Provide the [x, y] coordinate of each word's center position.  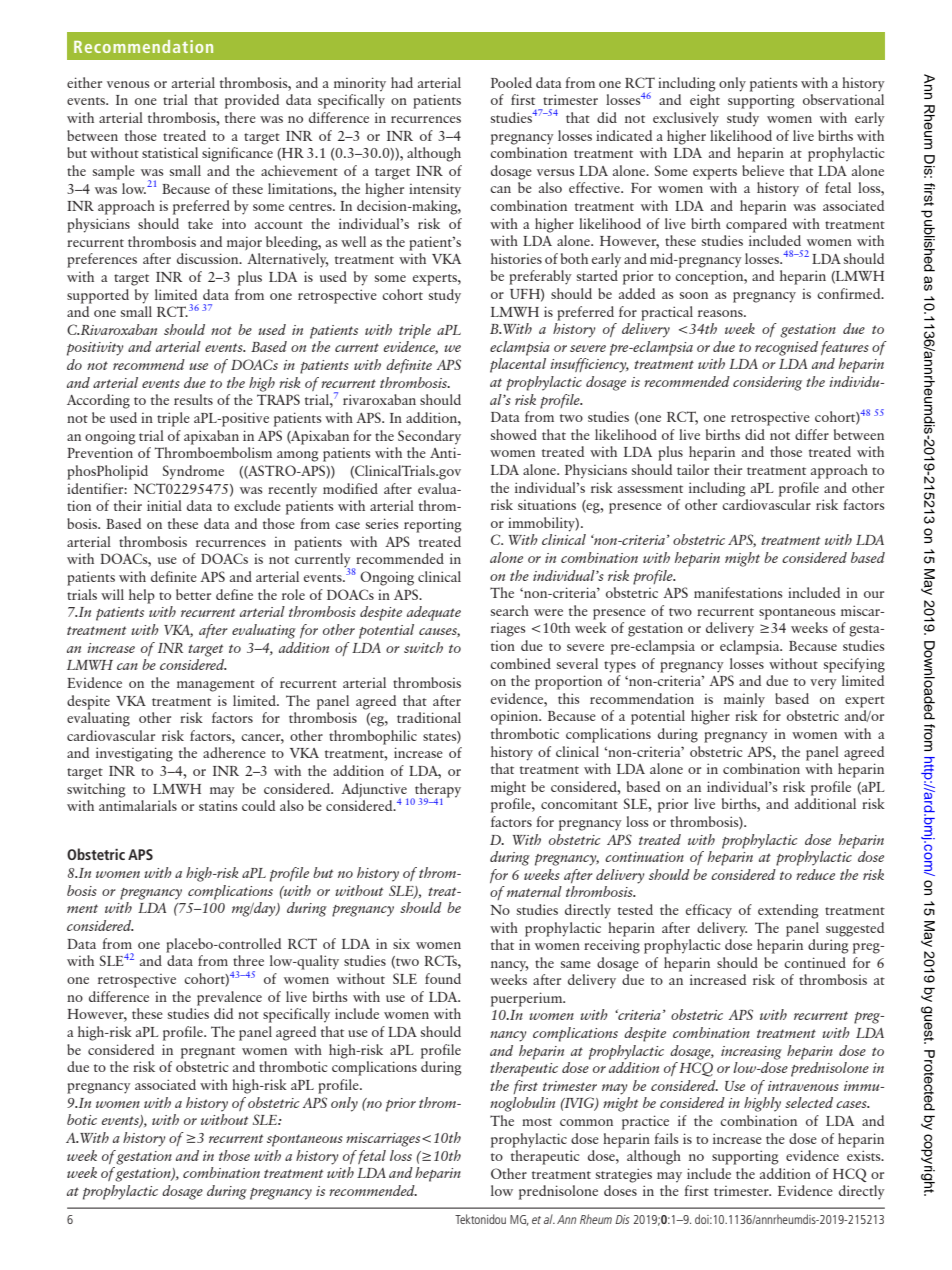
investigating [134, 754]
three [248, 960]
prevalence [229, 998]
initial [164, 505]
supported [98, 296]
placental [518, 365]
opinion [516, 717]
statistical [170, 152]
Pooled [511, 82]
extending [788, 911]
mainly [744, 700]
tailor [693, 469]
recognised [786, 348]
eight [705, 101]
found [443, 978]
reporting [433, 525]
